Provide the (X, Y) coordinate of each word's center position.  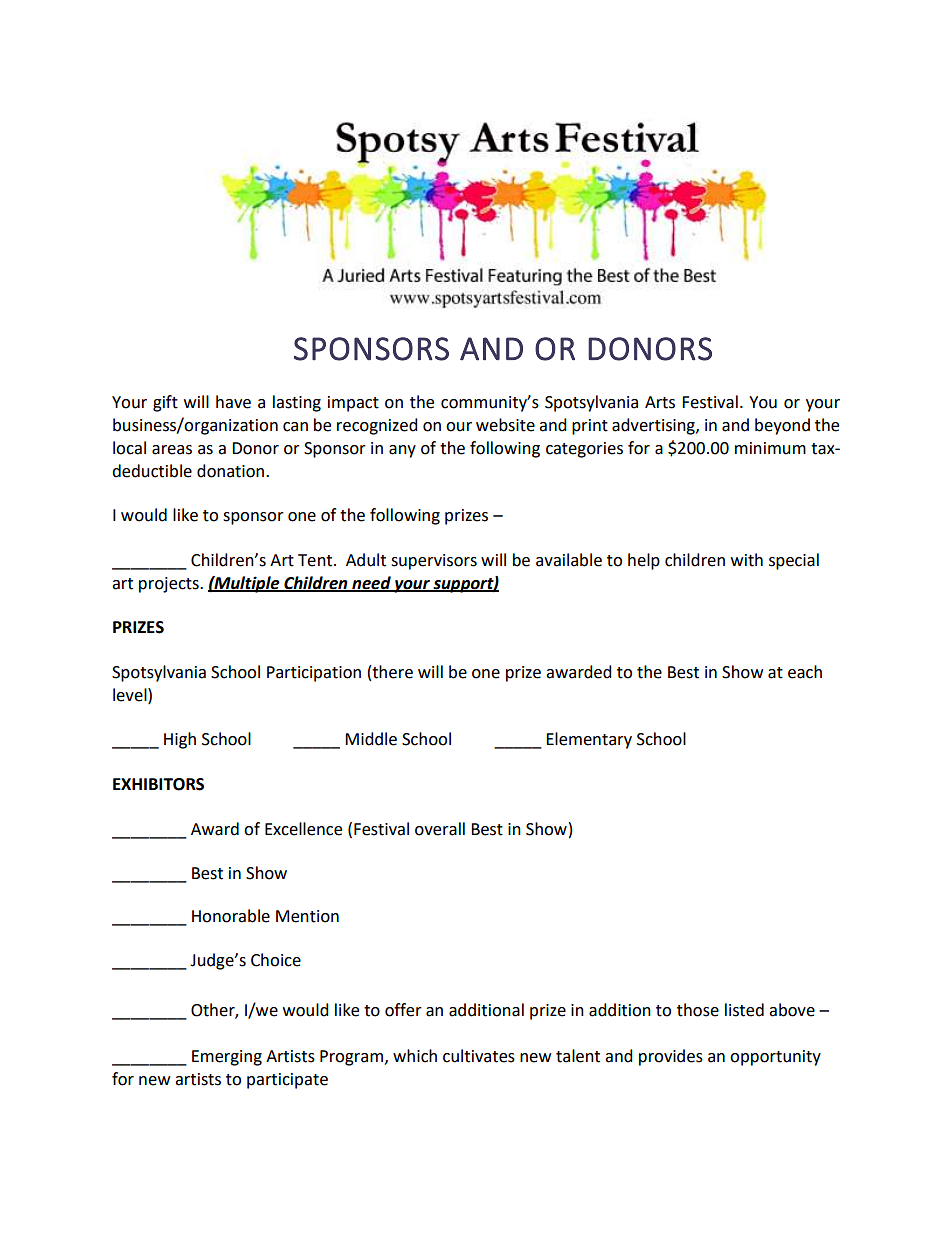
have (233, 402)
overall (440, 829)
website (505, 425)
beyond (782, 426)
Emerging (227, 1058)
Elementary (589, 740)
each (805, 672)
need (371, 583)
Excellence (303, 829)
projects (170, 585)
